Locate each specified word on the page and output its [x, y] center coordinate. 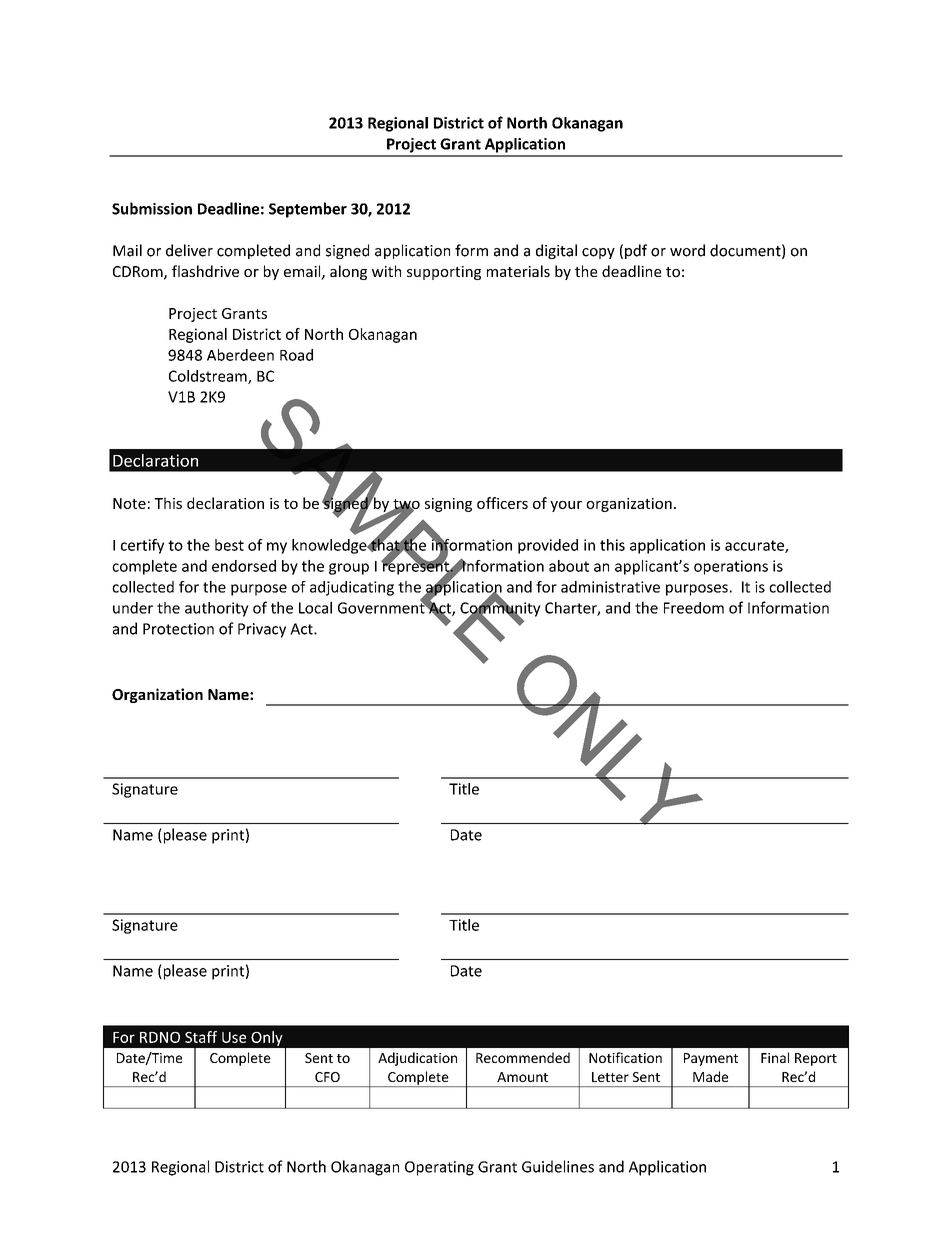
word [687, 250]
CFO [327, 1077]
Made [710, 1076]
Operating [439, 1168]
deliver [189, 250]
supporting [444, 273]
